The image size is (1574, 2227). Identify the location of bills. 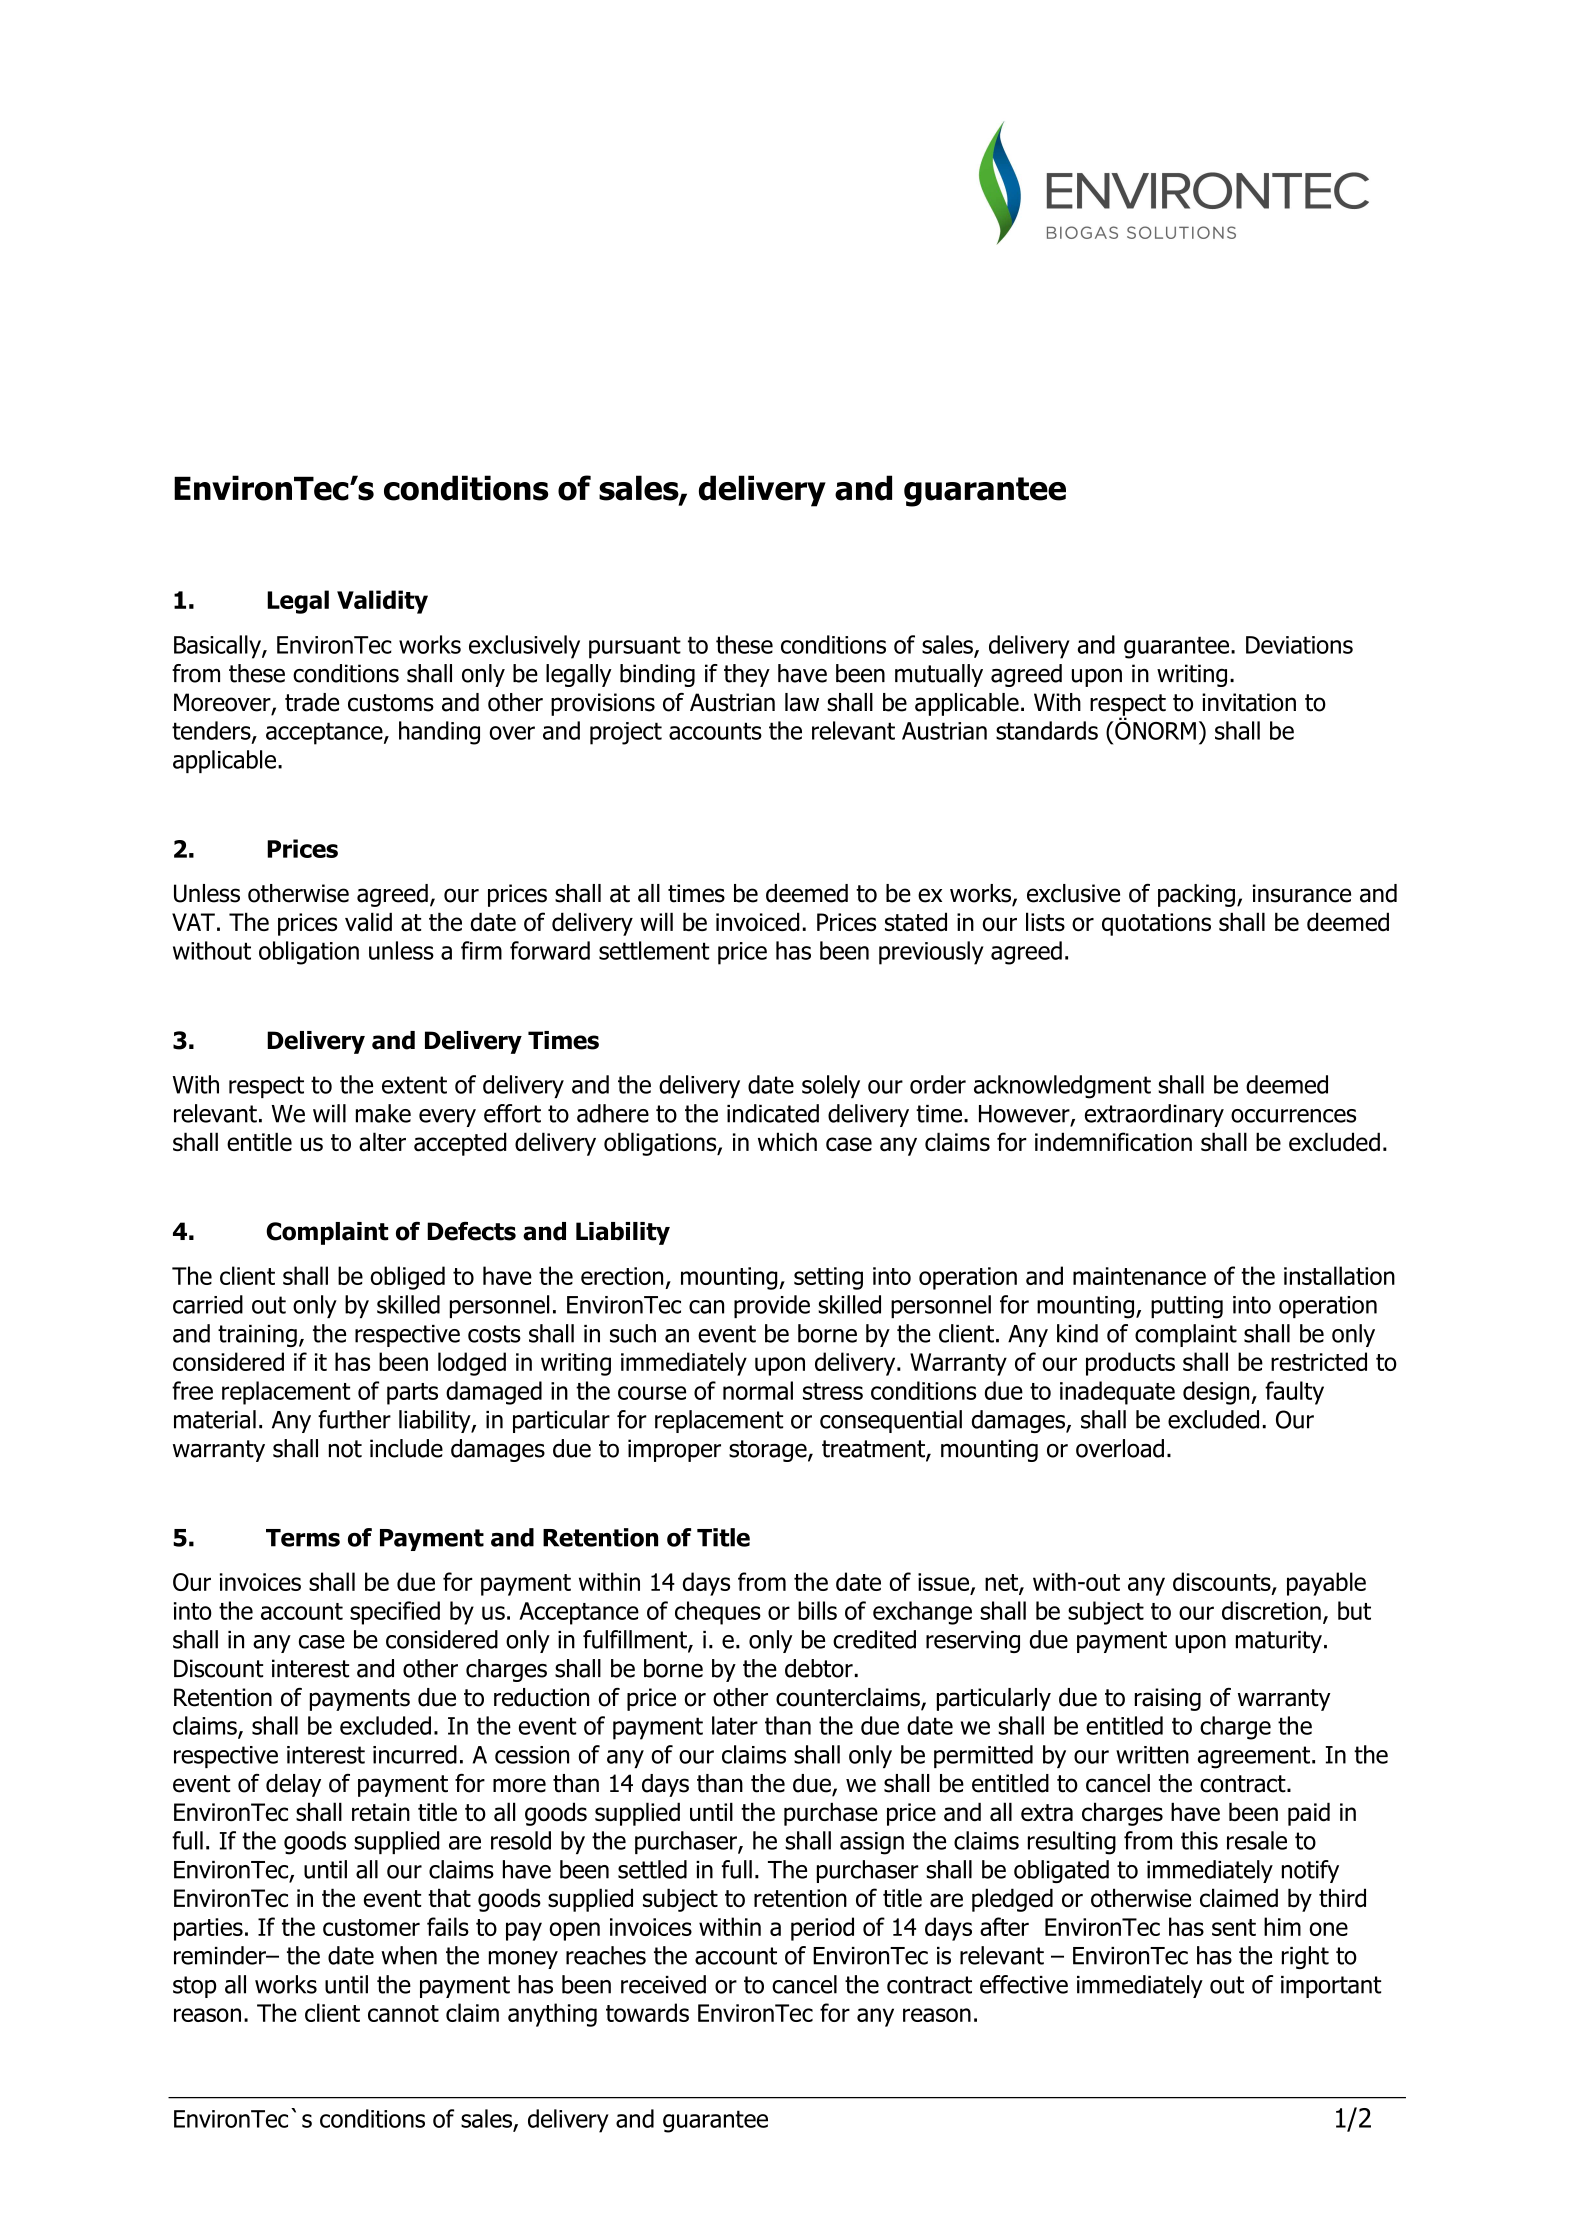
(817, 1610).
